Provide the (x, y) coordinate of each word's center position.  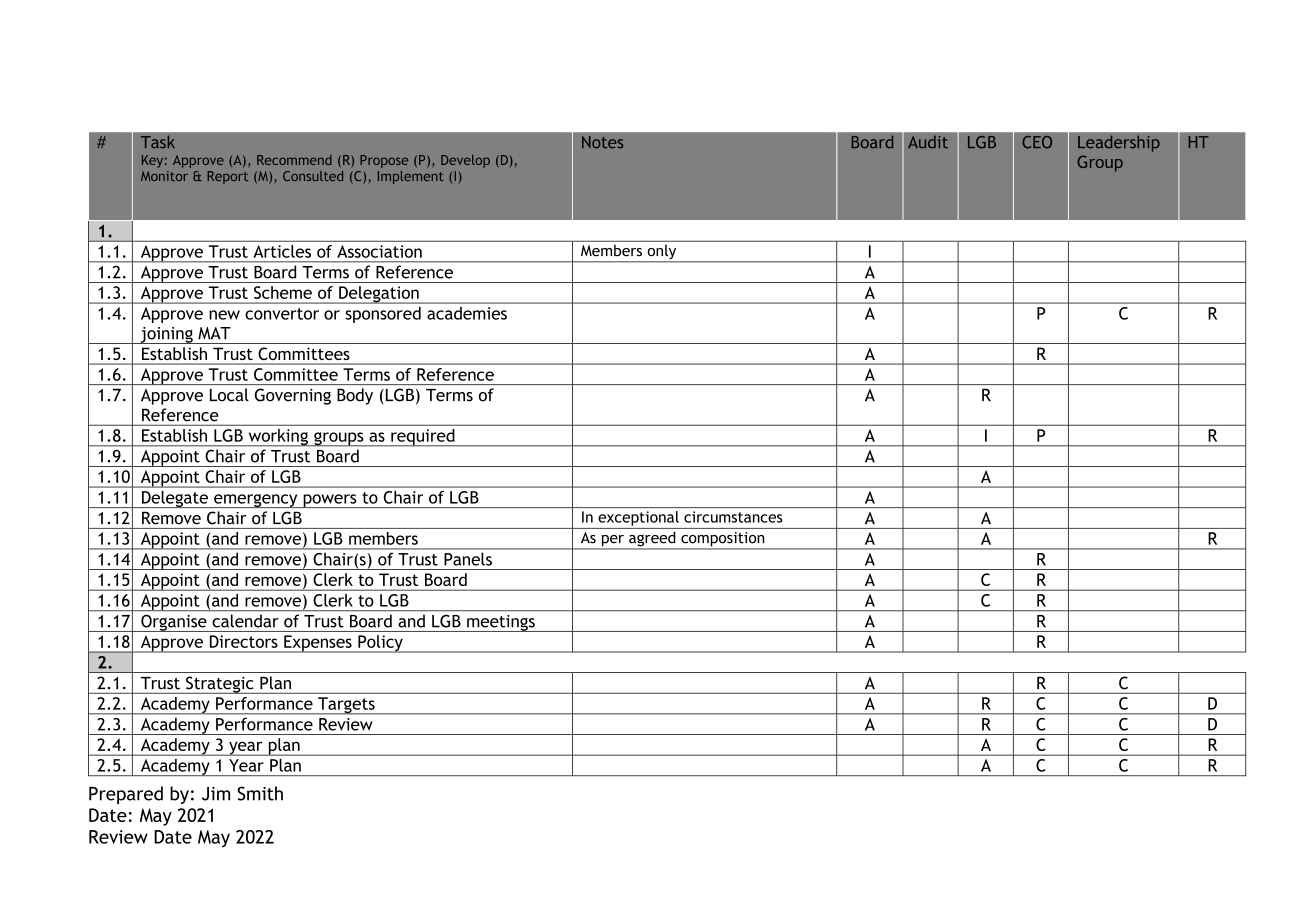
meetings (501, 623)
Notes (603, 142)
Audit (928, 142)
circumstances (733, 517)
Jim (216, 794)
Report (227, 177)
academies (467, 313)
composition (723, 540)
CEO (1037, 142)
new (224, 315)
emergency (256, 501)
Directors (244, 641)
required (423, 437)
